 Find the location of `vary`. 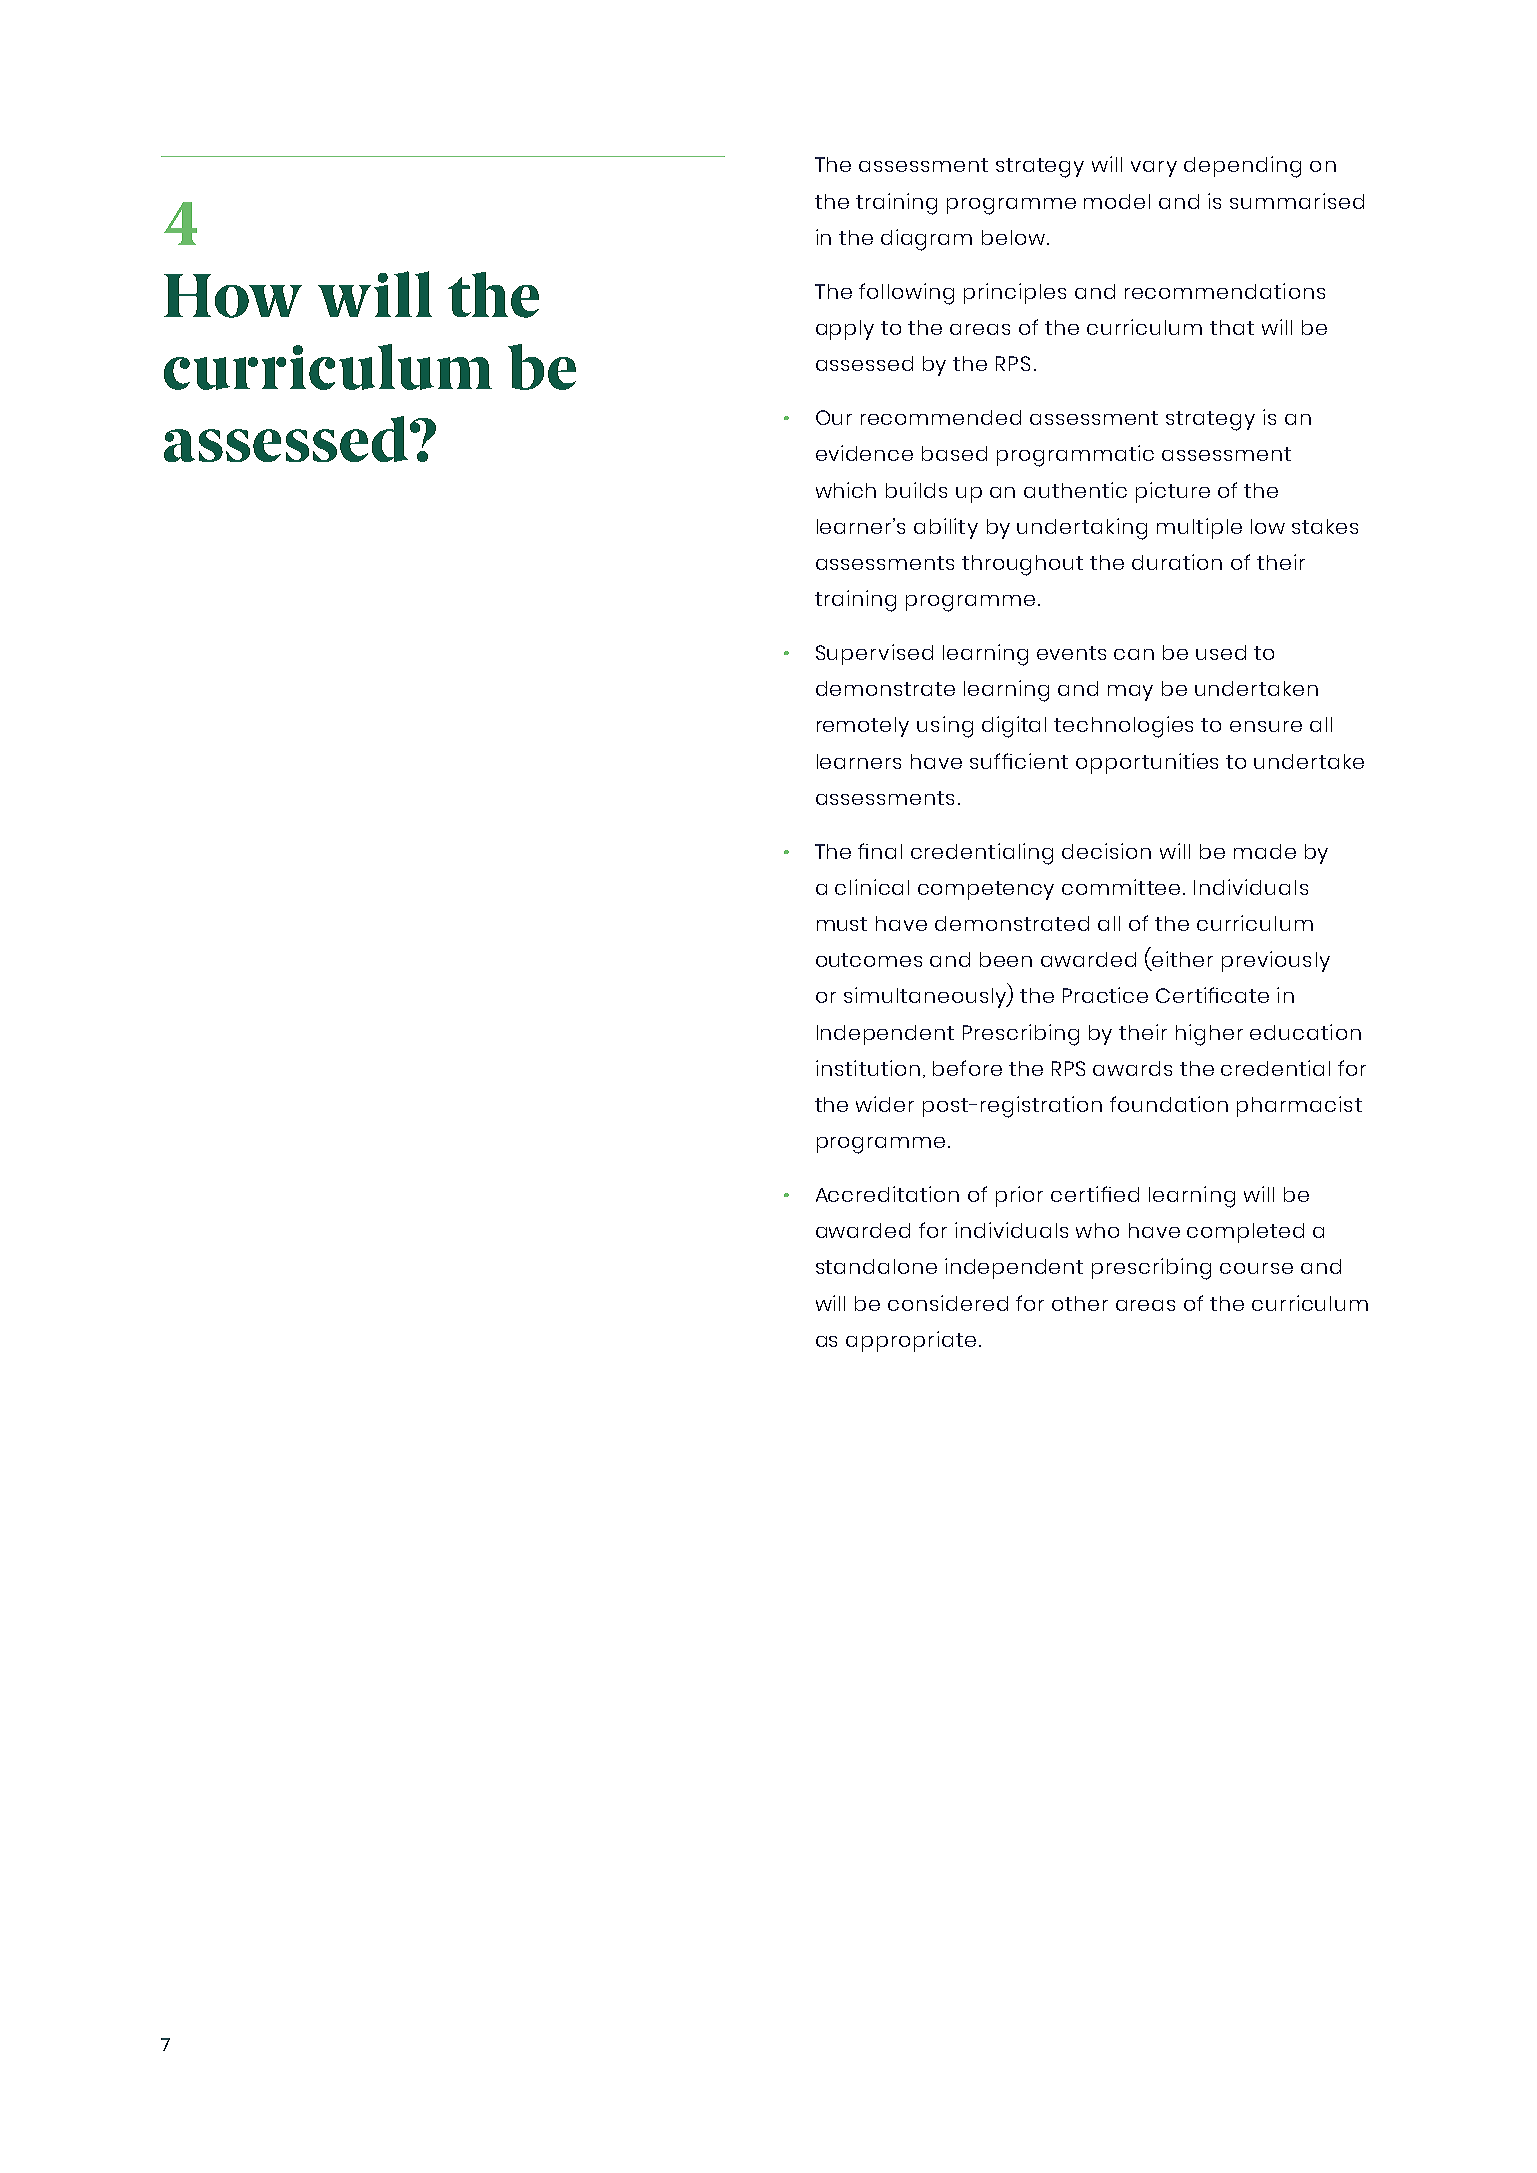

vary is located at coordinates (1154, 169).
